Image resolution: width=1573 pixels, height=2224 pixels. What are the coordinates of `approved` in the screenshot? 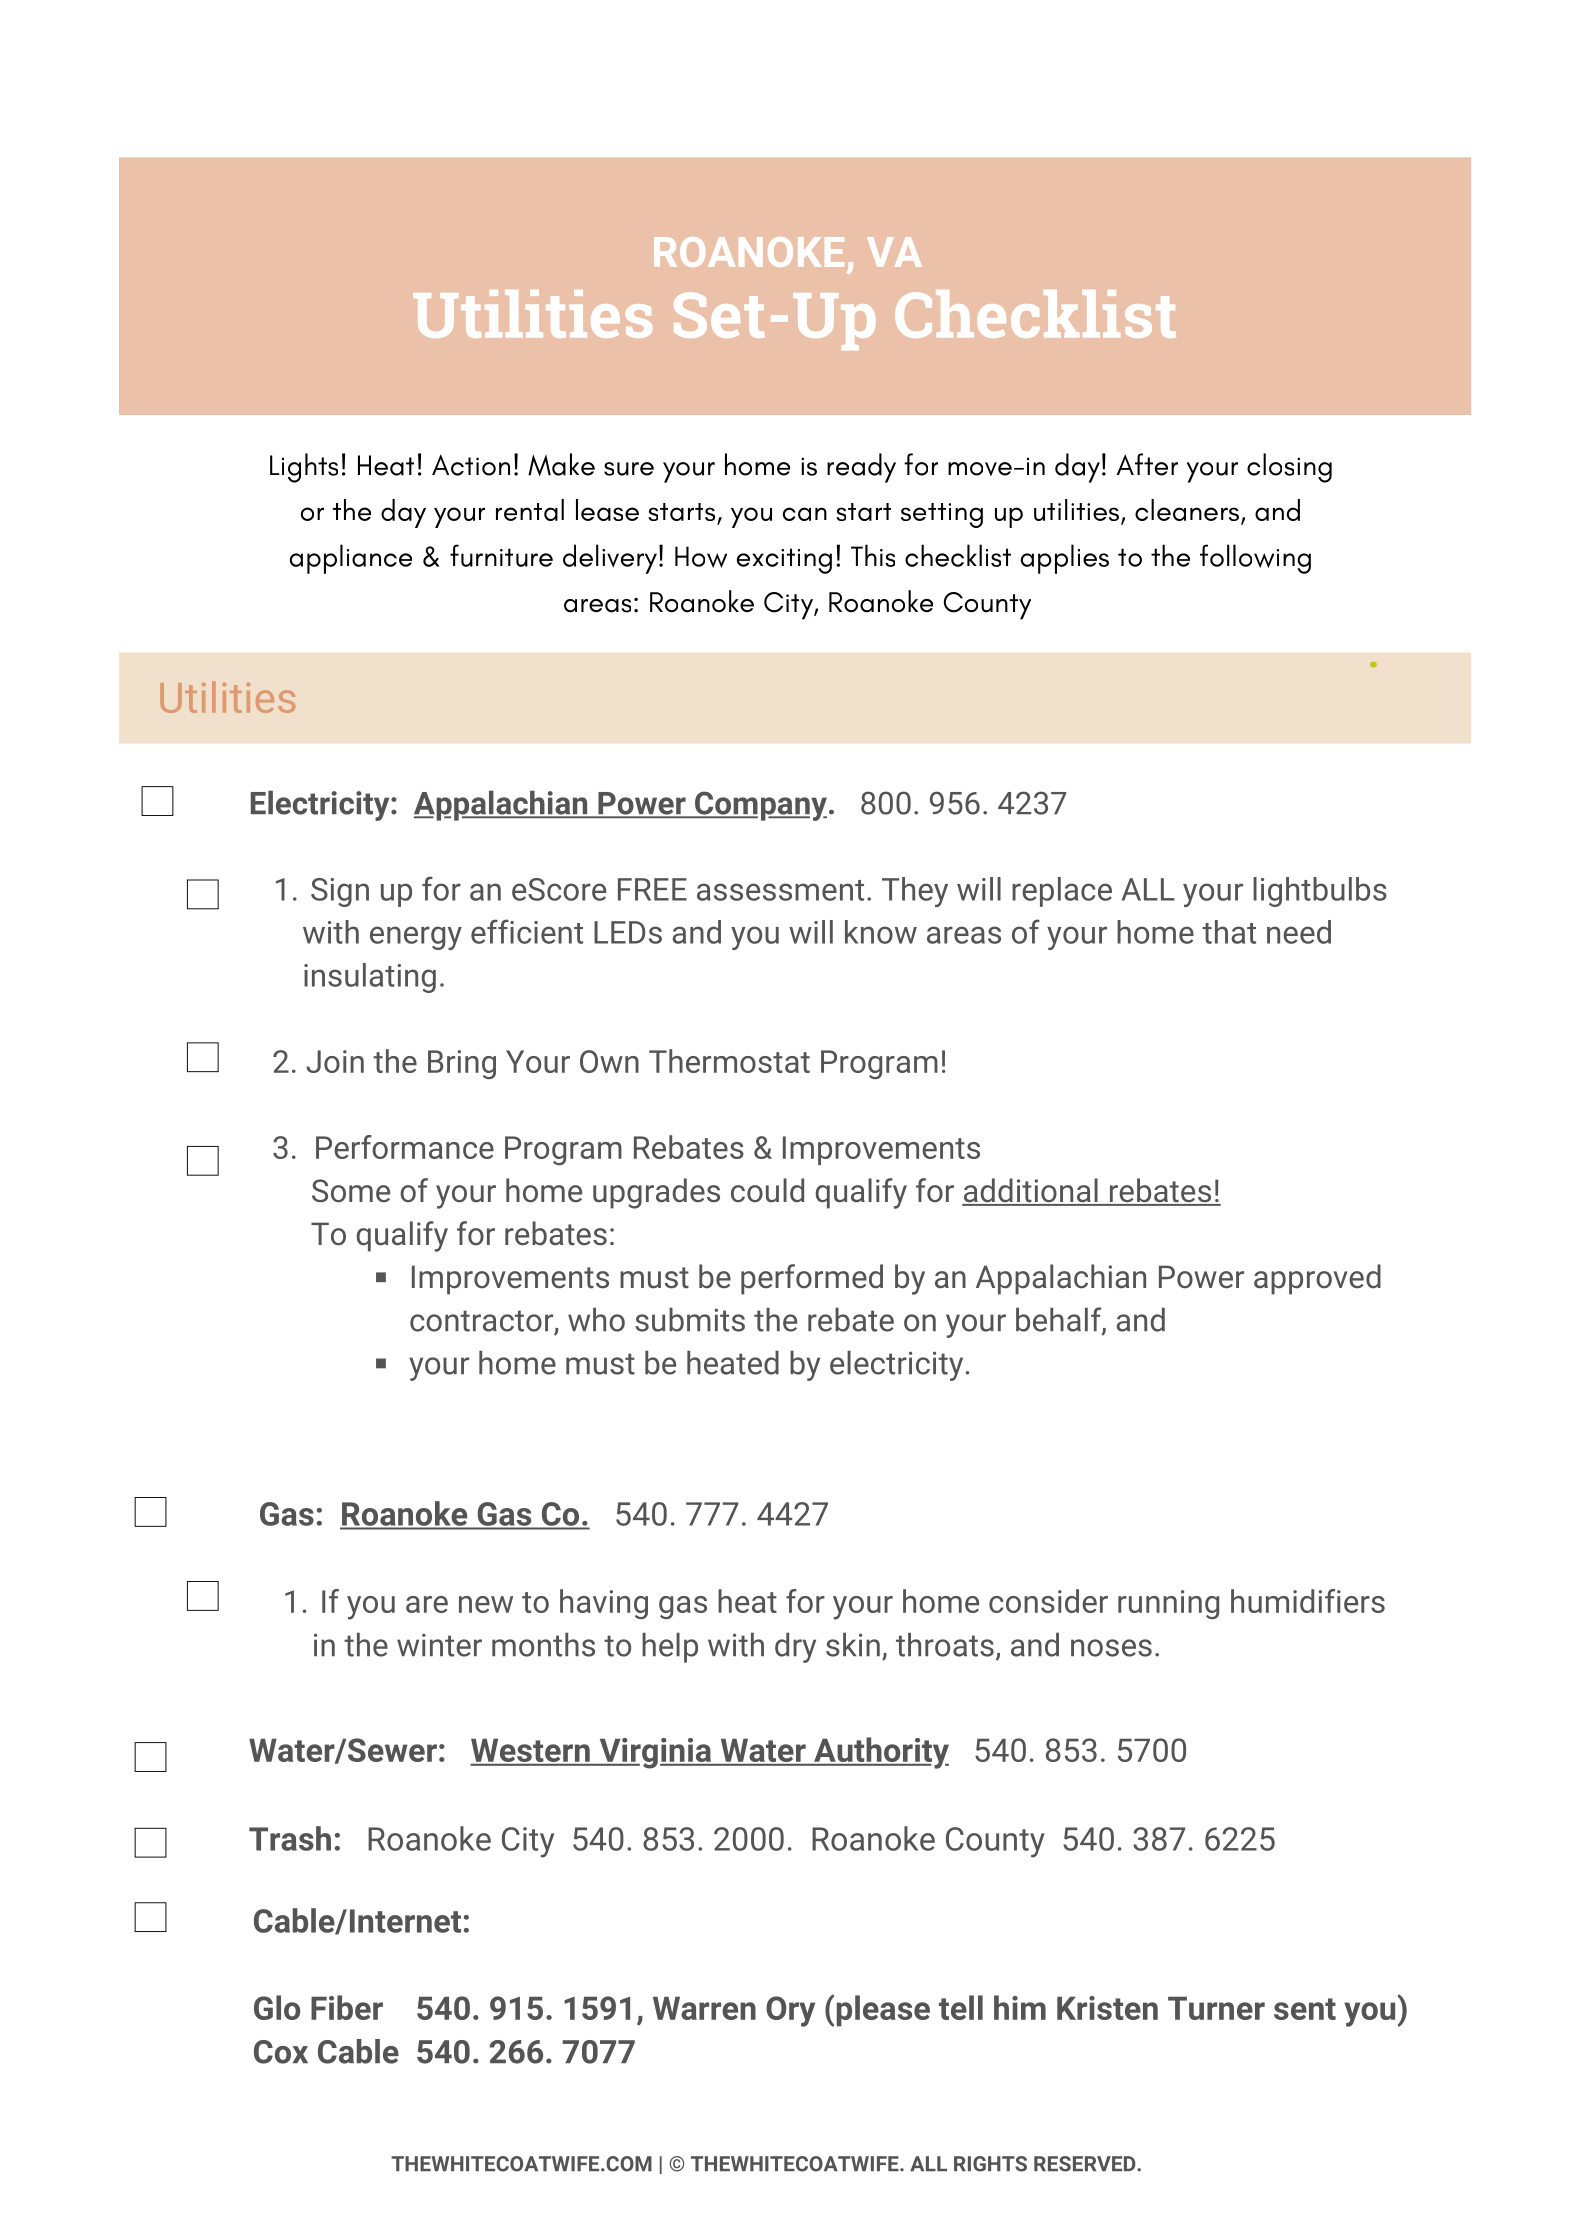 It's located at (1317, 1279).
